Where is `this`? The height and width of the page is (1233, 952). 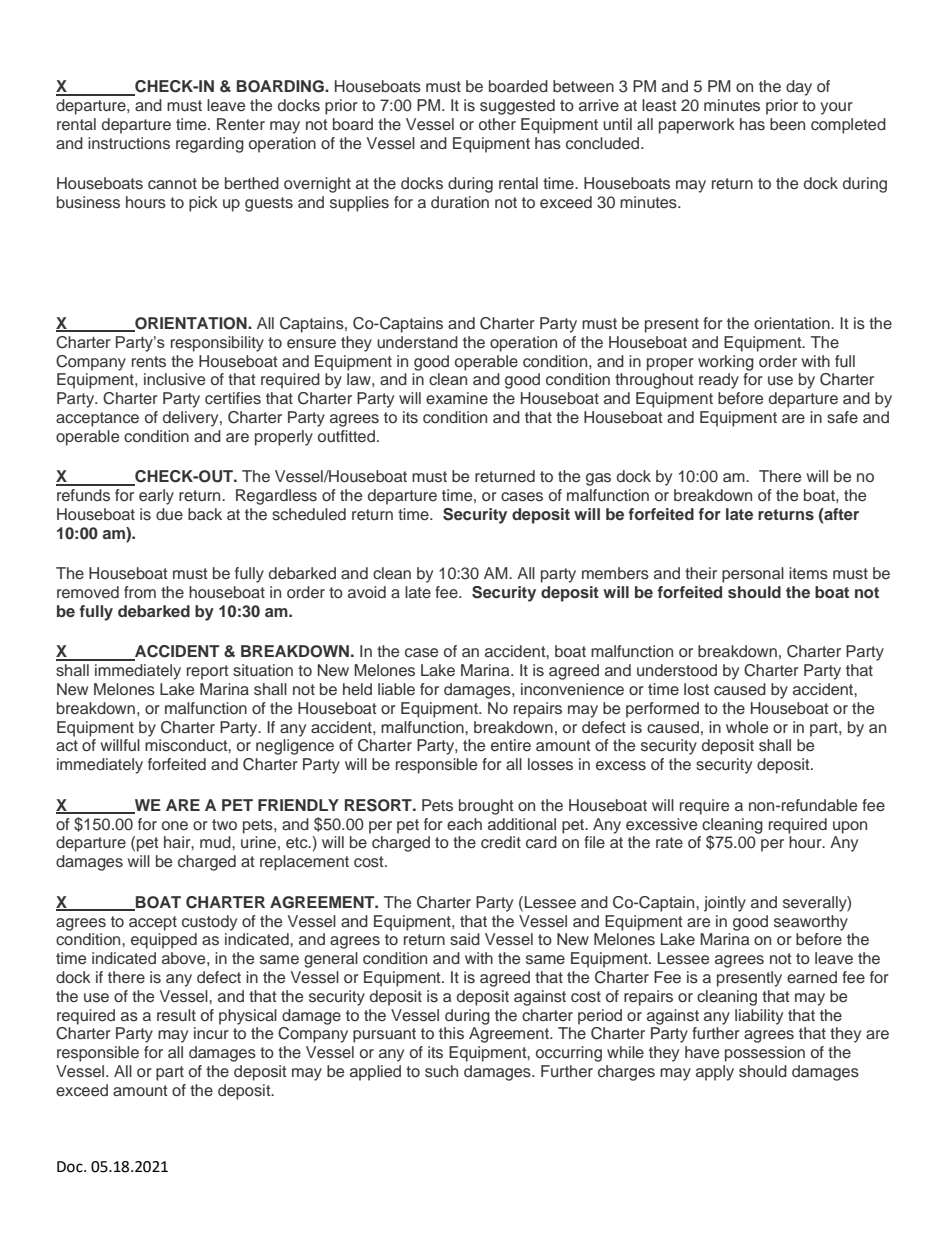 this is located at coordinates (451, 1033).
